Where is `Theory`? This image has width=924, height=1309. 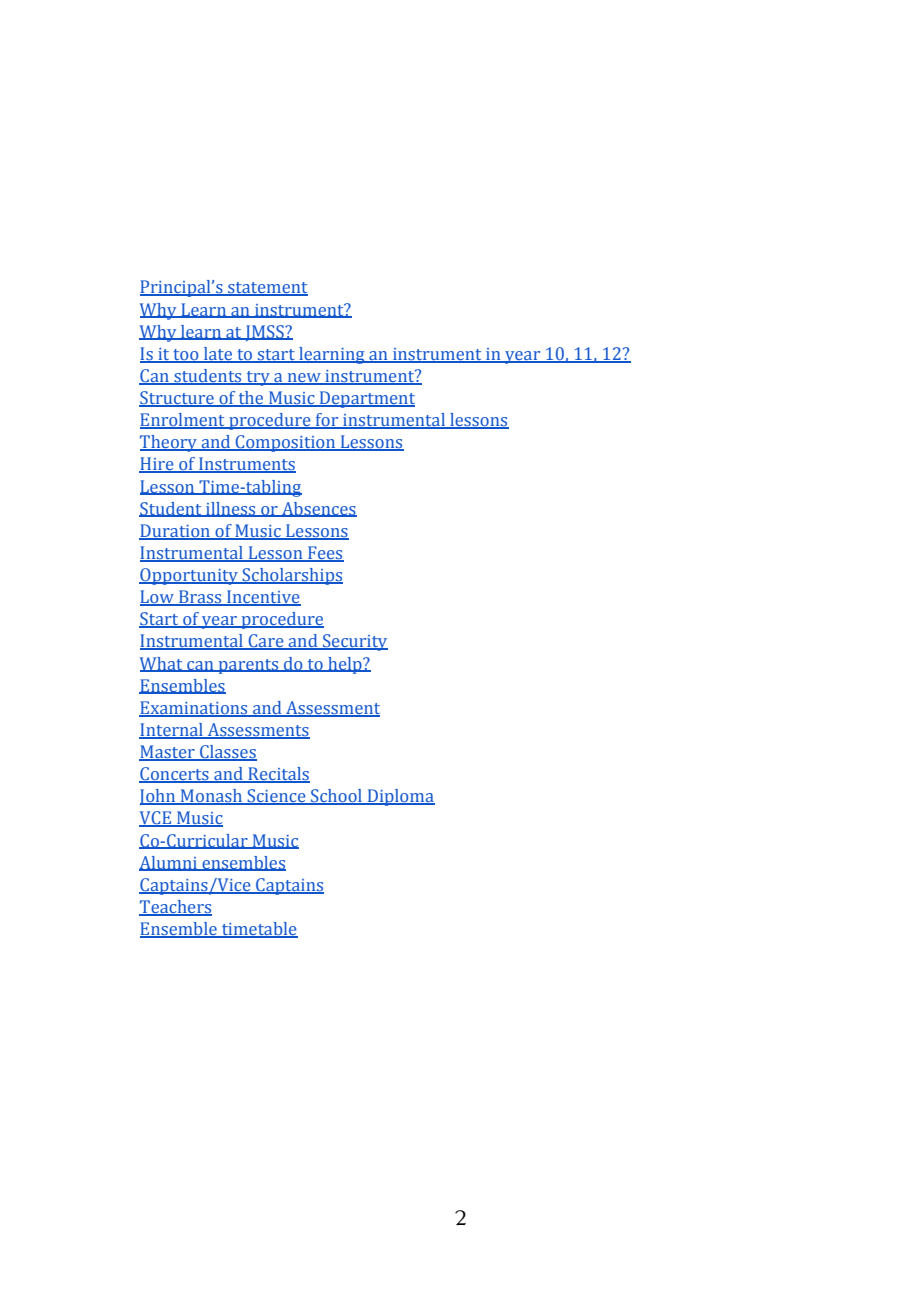
Theory is located at coordinates (169, 443).
